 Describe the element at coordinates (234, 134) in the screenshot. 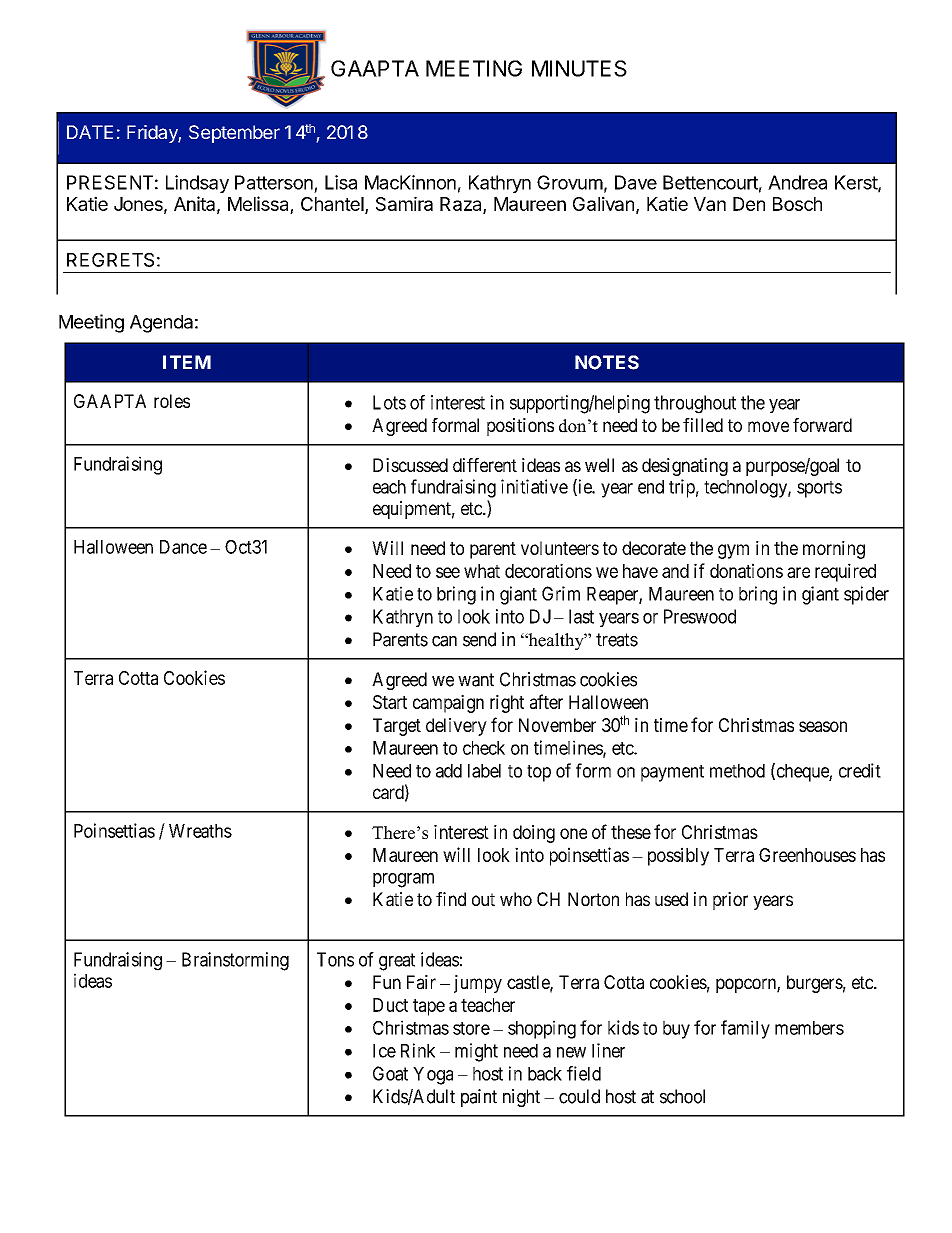

I see `September` at that location.
